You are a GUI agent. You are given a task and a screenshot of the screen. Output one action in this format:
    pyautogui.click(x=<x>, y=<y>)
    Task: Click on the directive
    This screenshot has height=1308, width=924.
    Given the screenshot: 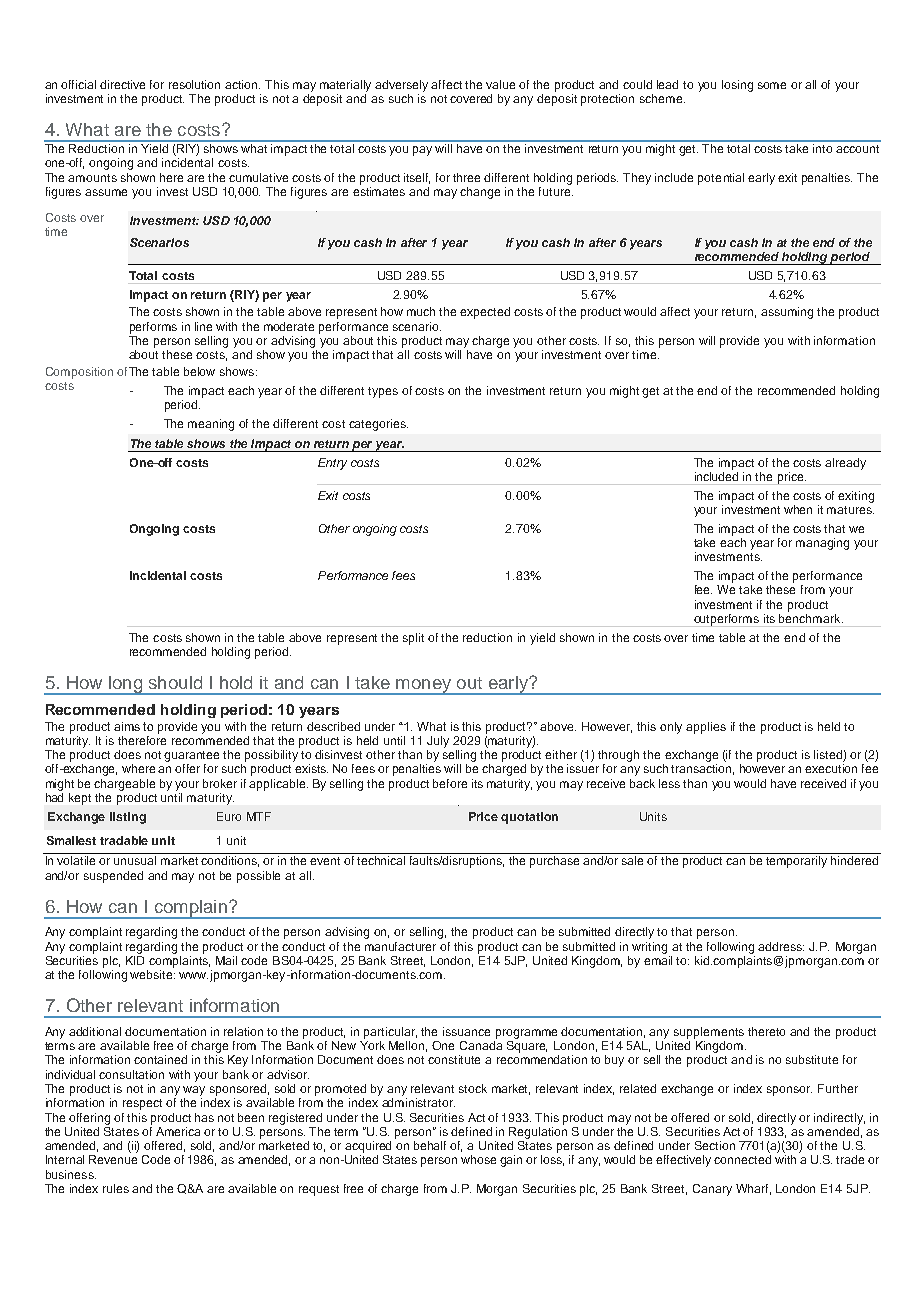 What is the action you would take?
    pyautogui.click(x=122, y=84)
